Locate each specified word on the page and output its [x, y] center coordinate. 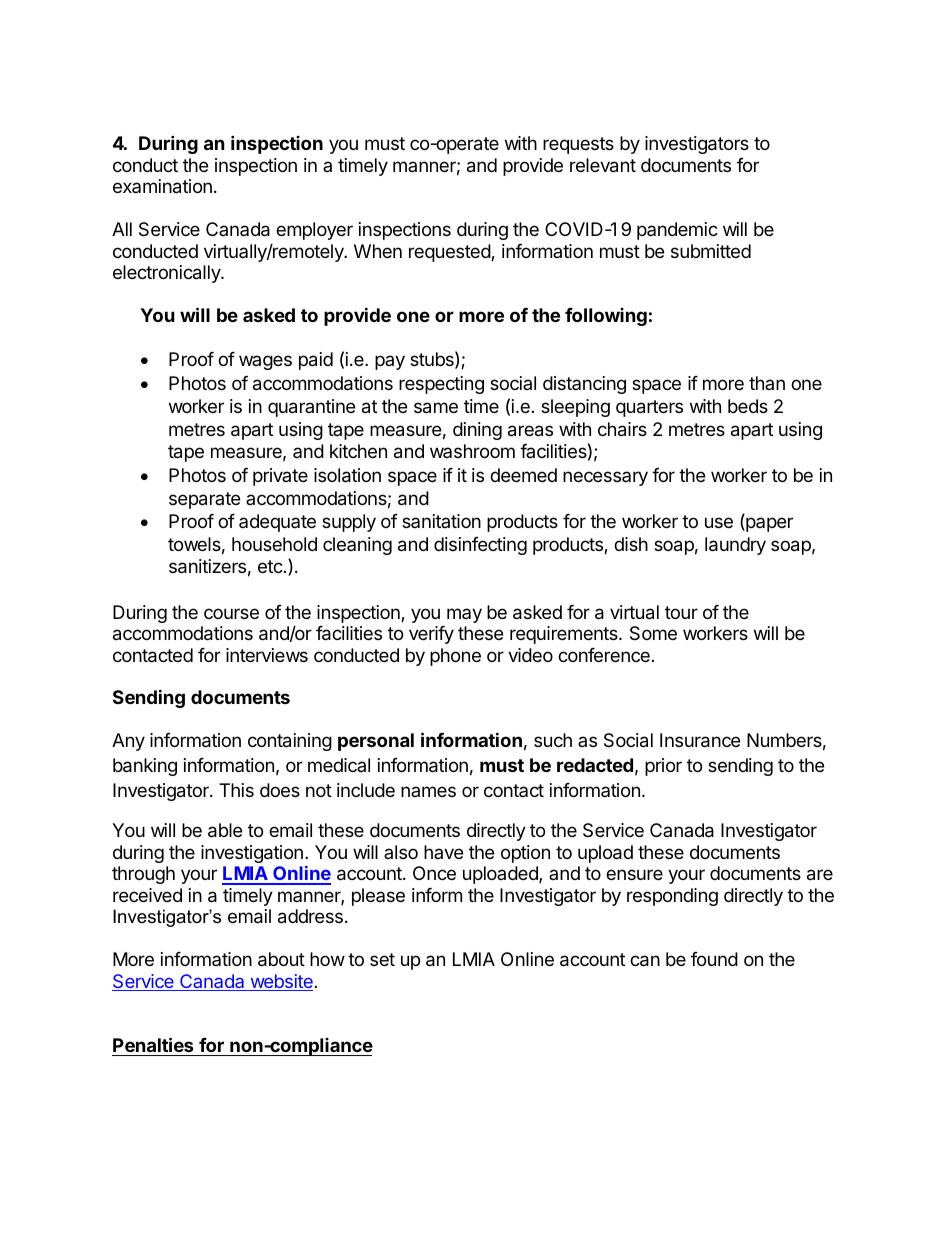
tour [681, 612]
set [382, 959]
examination [162, 186]
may [464, 615]
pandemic [677, 231]
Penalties [153, 1044]
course [231, 613]
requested [450, 253]
